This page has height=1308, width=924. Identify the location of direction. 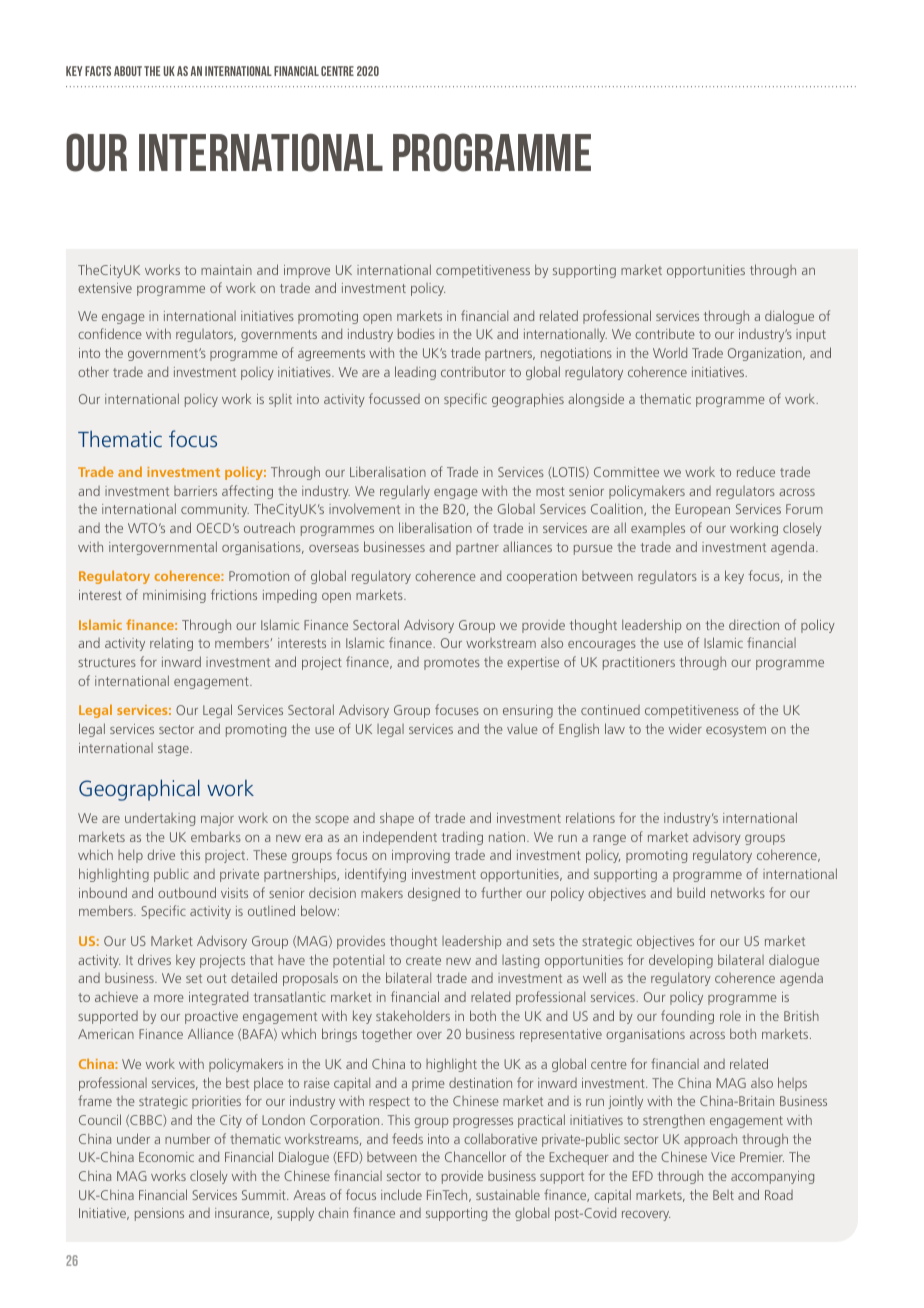
(754, 624).
